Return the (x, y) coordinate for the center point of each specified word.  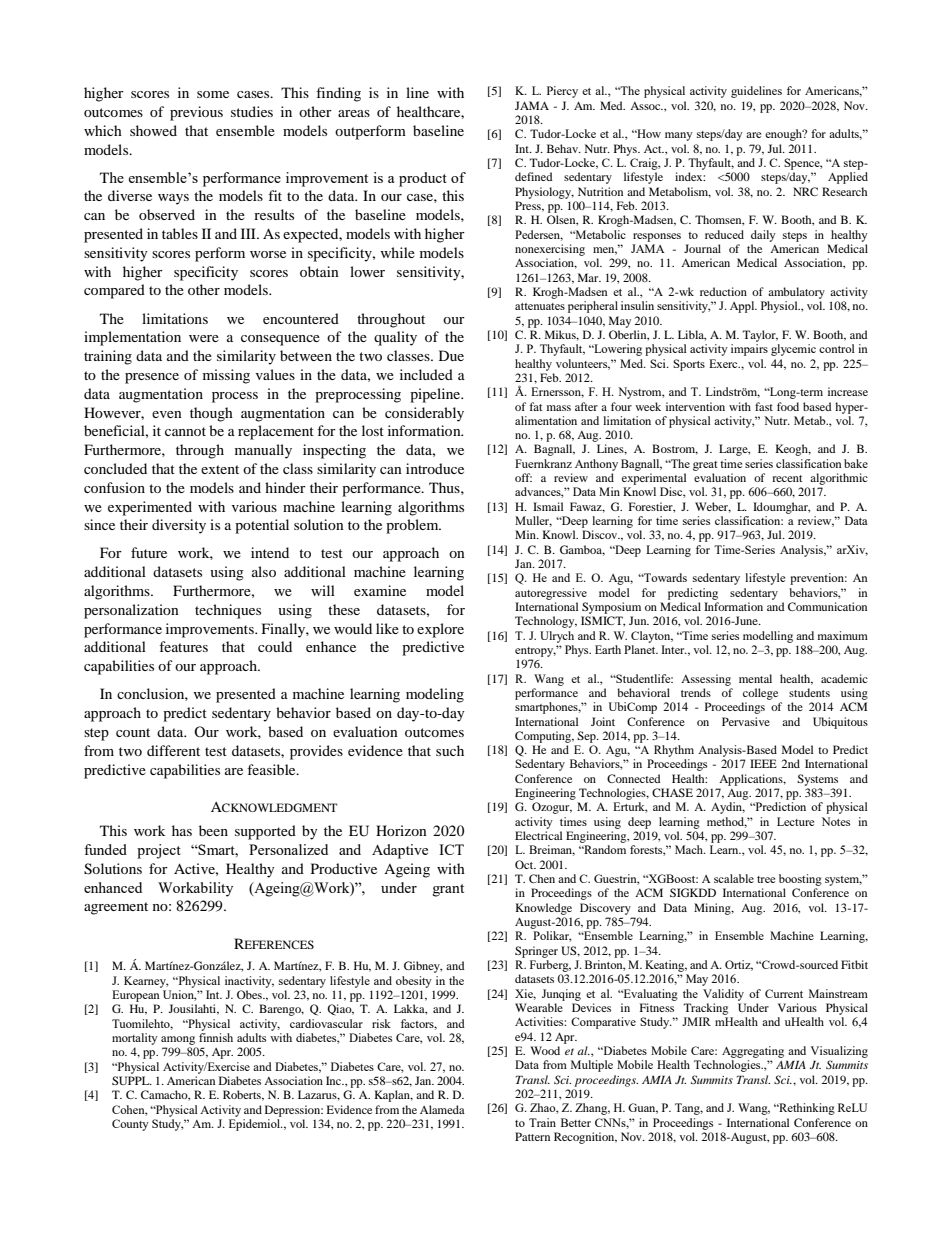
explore (440, 630)
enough (784, 135)
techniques (228, 611)
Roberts (243, 1095)
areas (354, 113)
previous (196, 113)
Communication (827, 606)
